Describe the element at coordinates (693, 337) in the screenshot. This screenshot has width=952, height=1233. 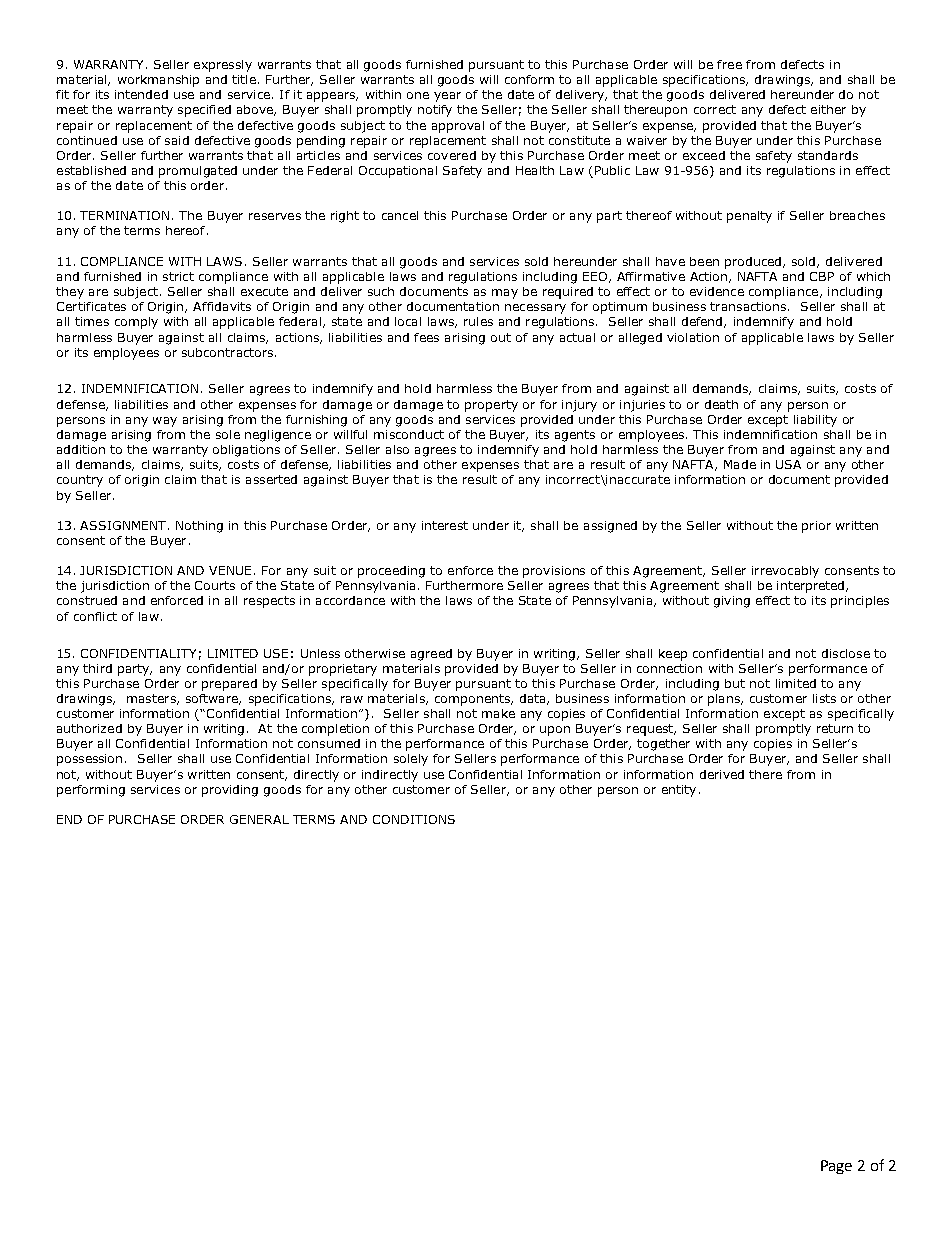
I see `violation` at that location.
